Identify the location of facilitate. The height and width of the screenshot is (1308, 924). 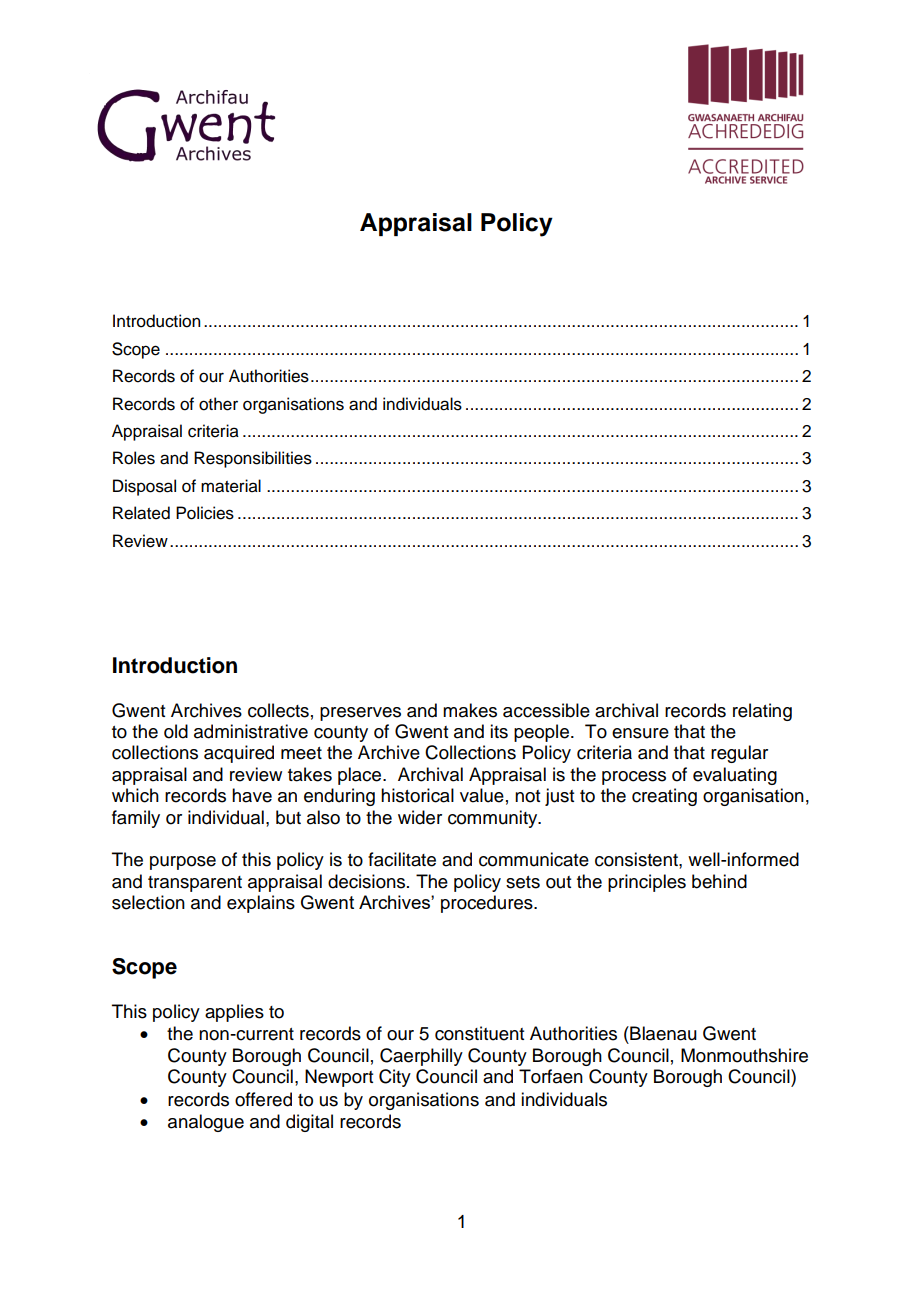
(402, 859).
